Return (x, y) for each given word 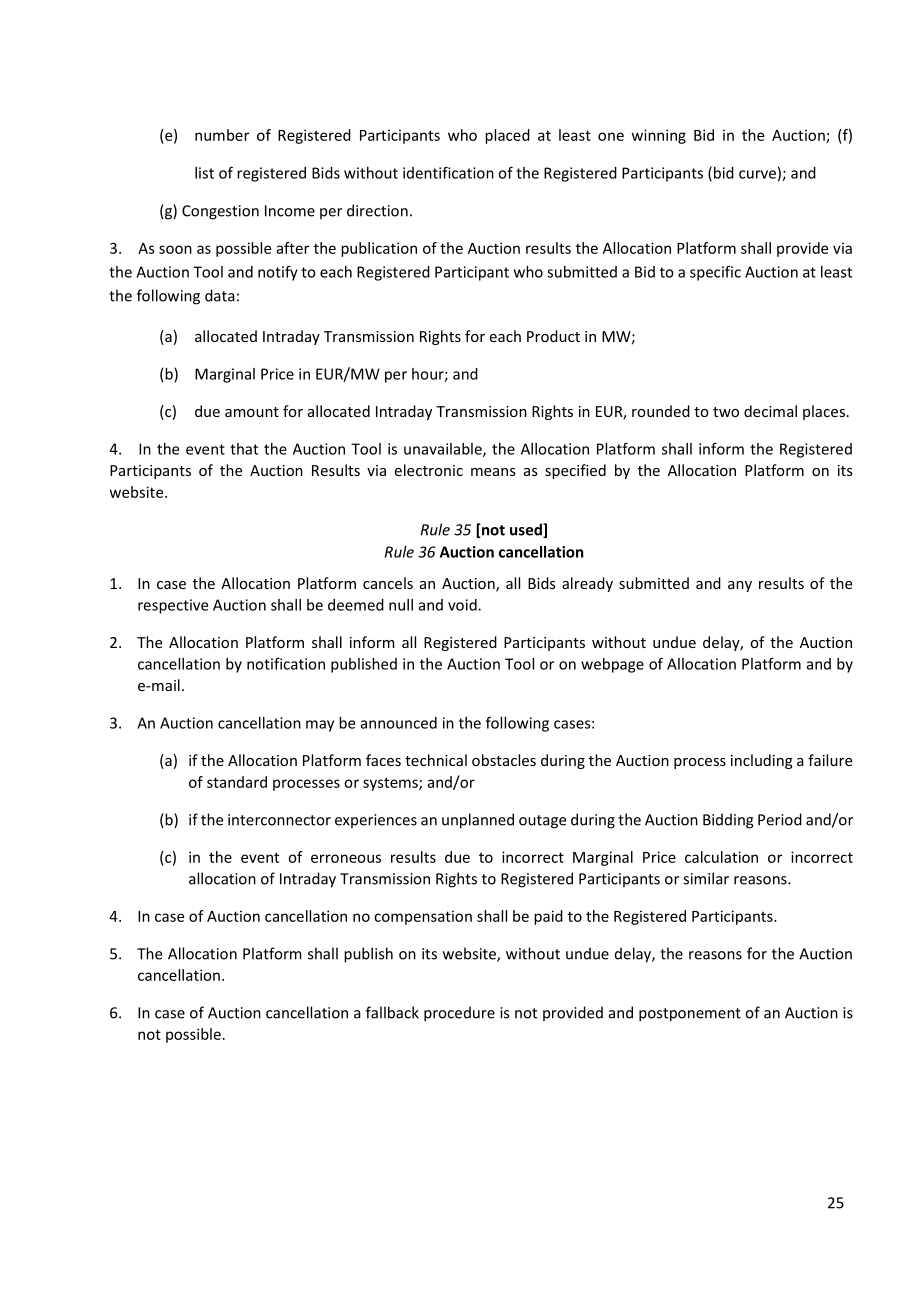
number (222, 135)
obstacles (504, 760)
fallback (392, 1012)
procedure (459, 1014)
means (493, 472)
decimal (770, 411)
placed (507, 136)
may (320, 726)
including (762, 761)
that (244, 449)
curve (757, 174)
